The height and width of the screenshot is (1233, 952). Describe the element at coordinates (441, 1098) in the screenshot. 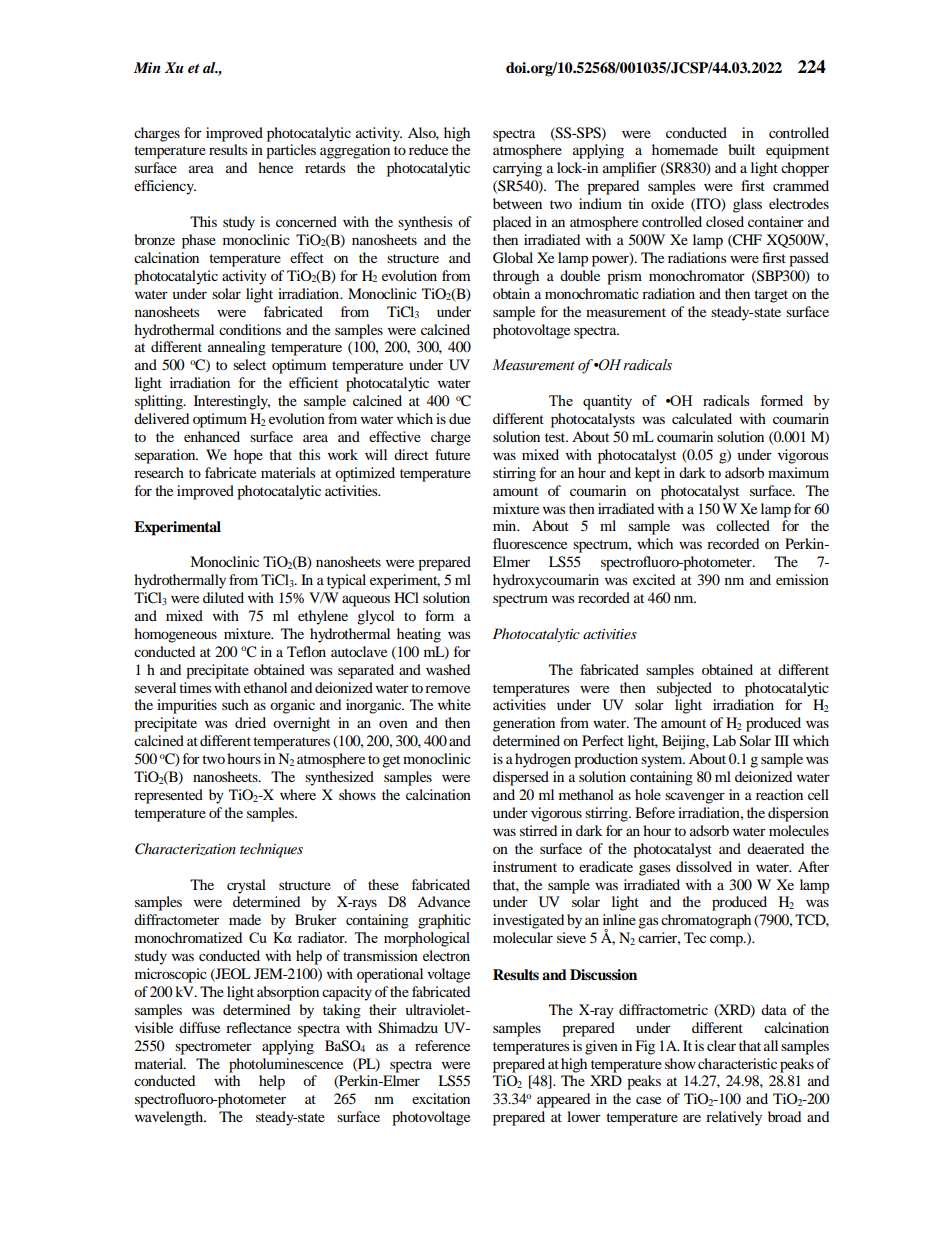

I see `excitation` at that location.
